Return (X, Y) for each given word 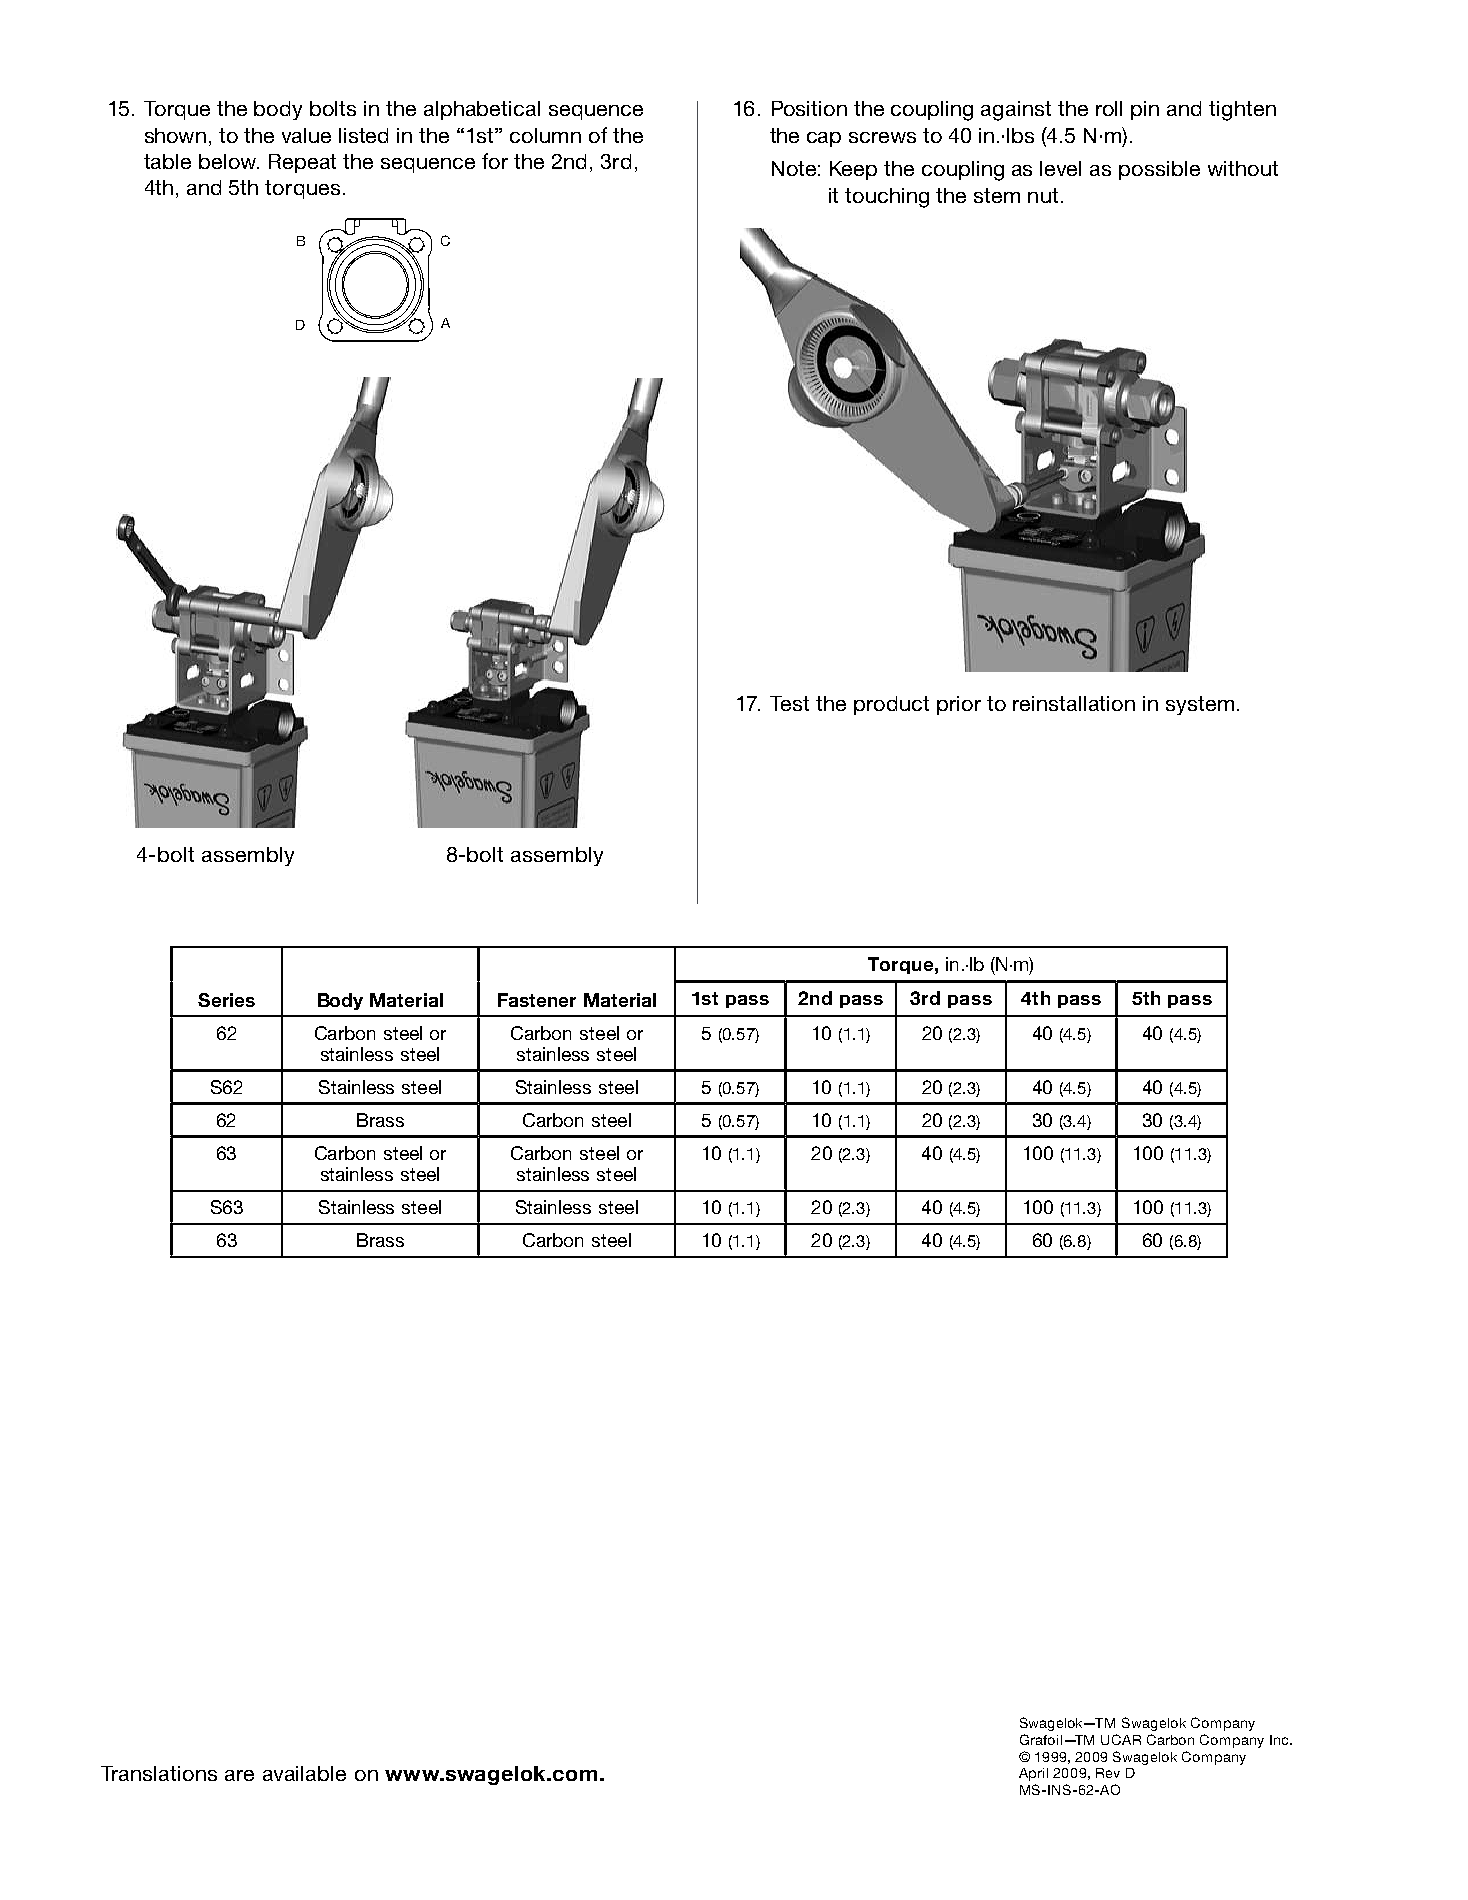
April (1033, 1774)
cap (824, 139)
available (304, 1773)
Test (789, 703)
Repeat (302, 163)
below (229, 161)
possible (1159, 170)
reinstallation (1074, 703)
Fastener (537, 1000)
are (239, 1775)
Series (226, 1000)
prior (959, 705)
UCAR (1121, 1739)
